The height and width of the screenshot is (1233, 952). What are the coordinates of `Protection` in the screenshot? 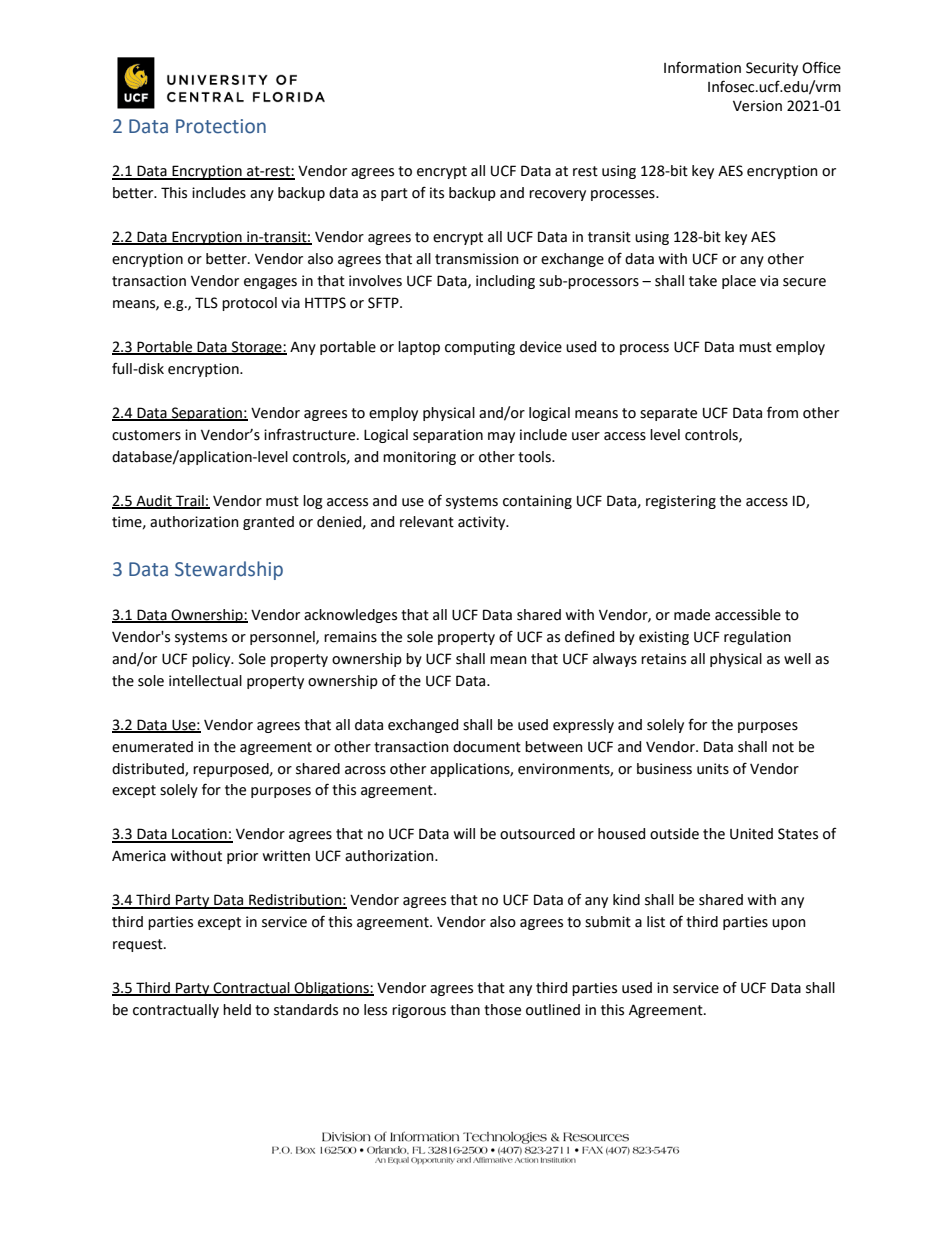 It's located at (221, 126).
